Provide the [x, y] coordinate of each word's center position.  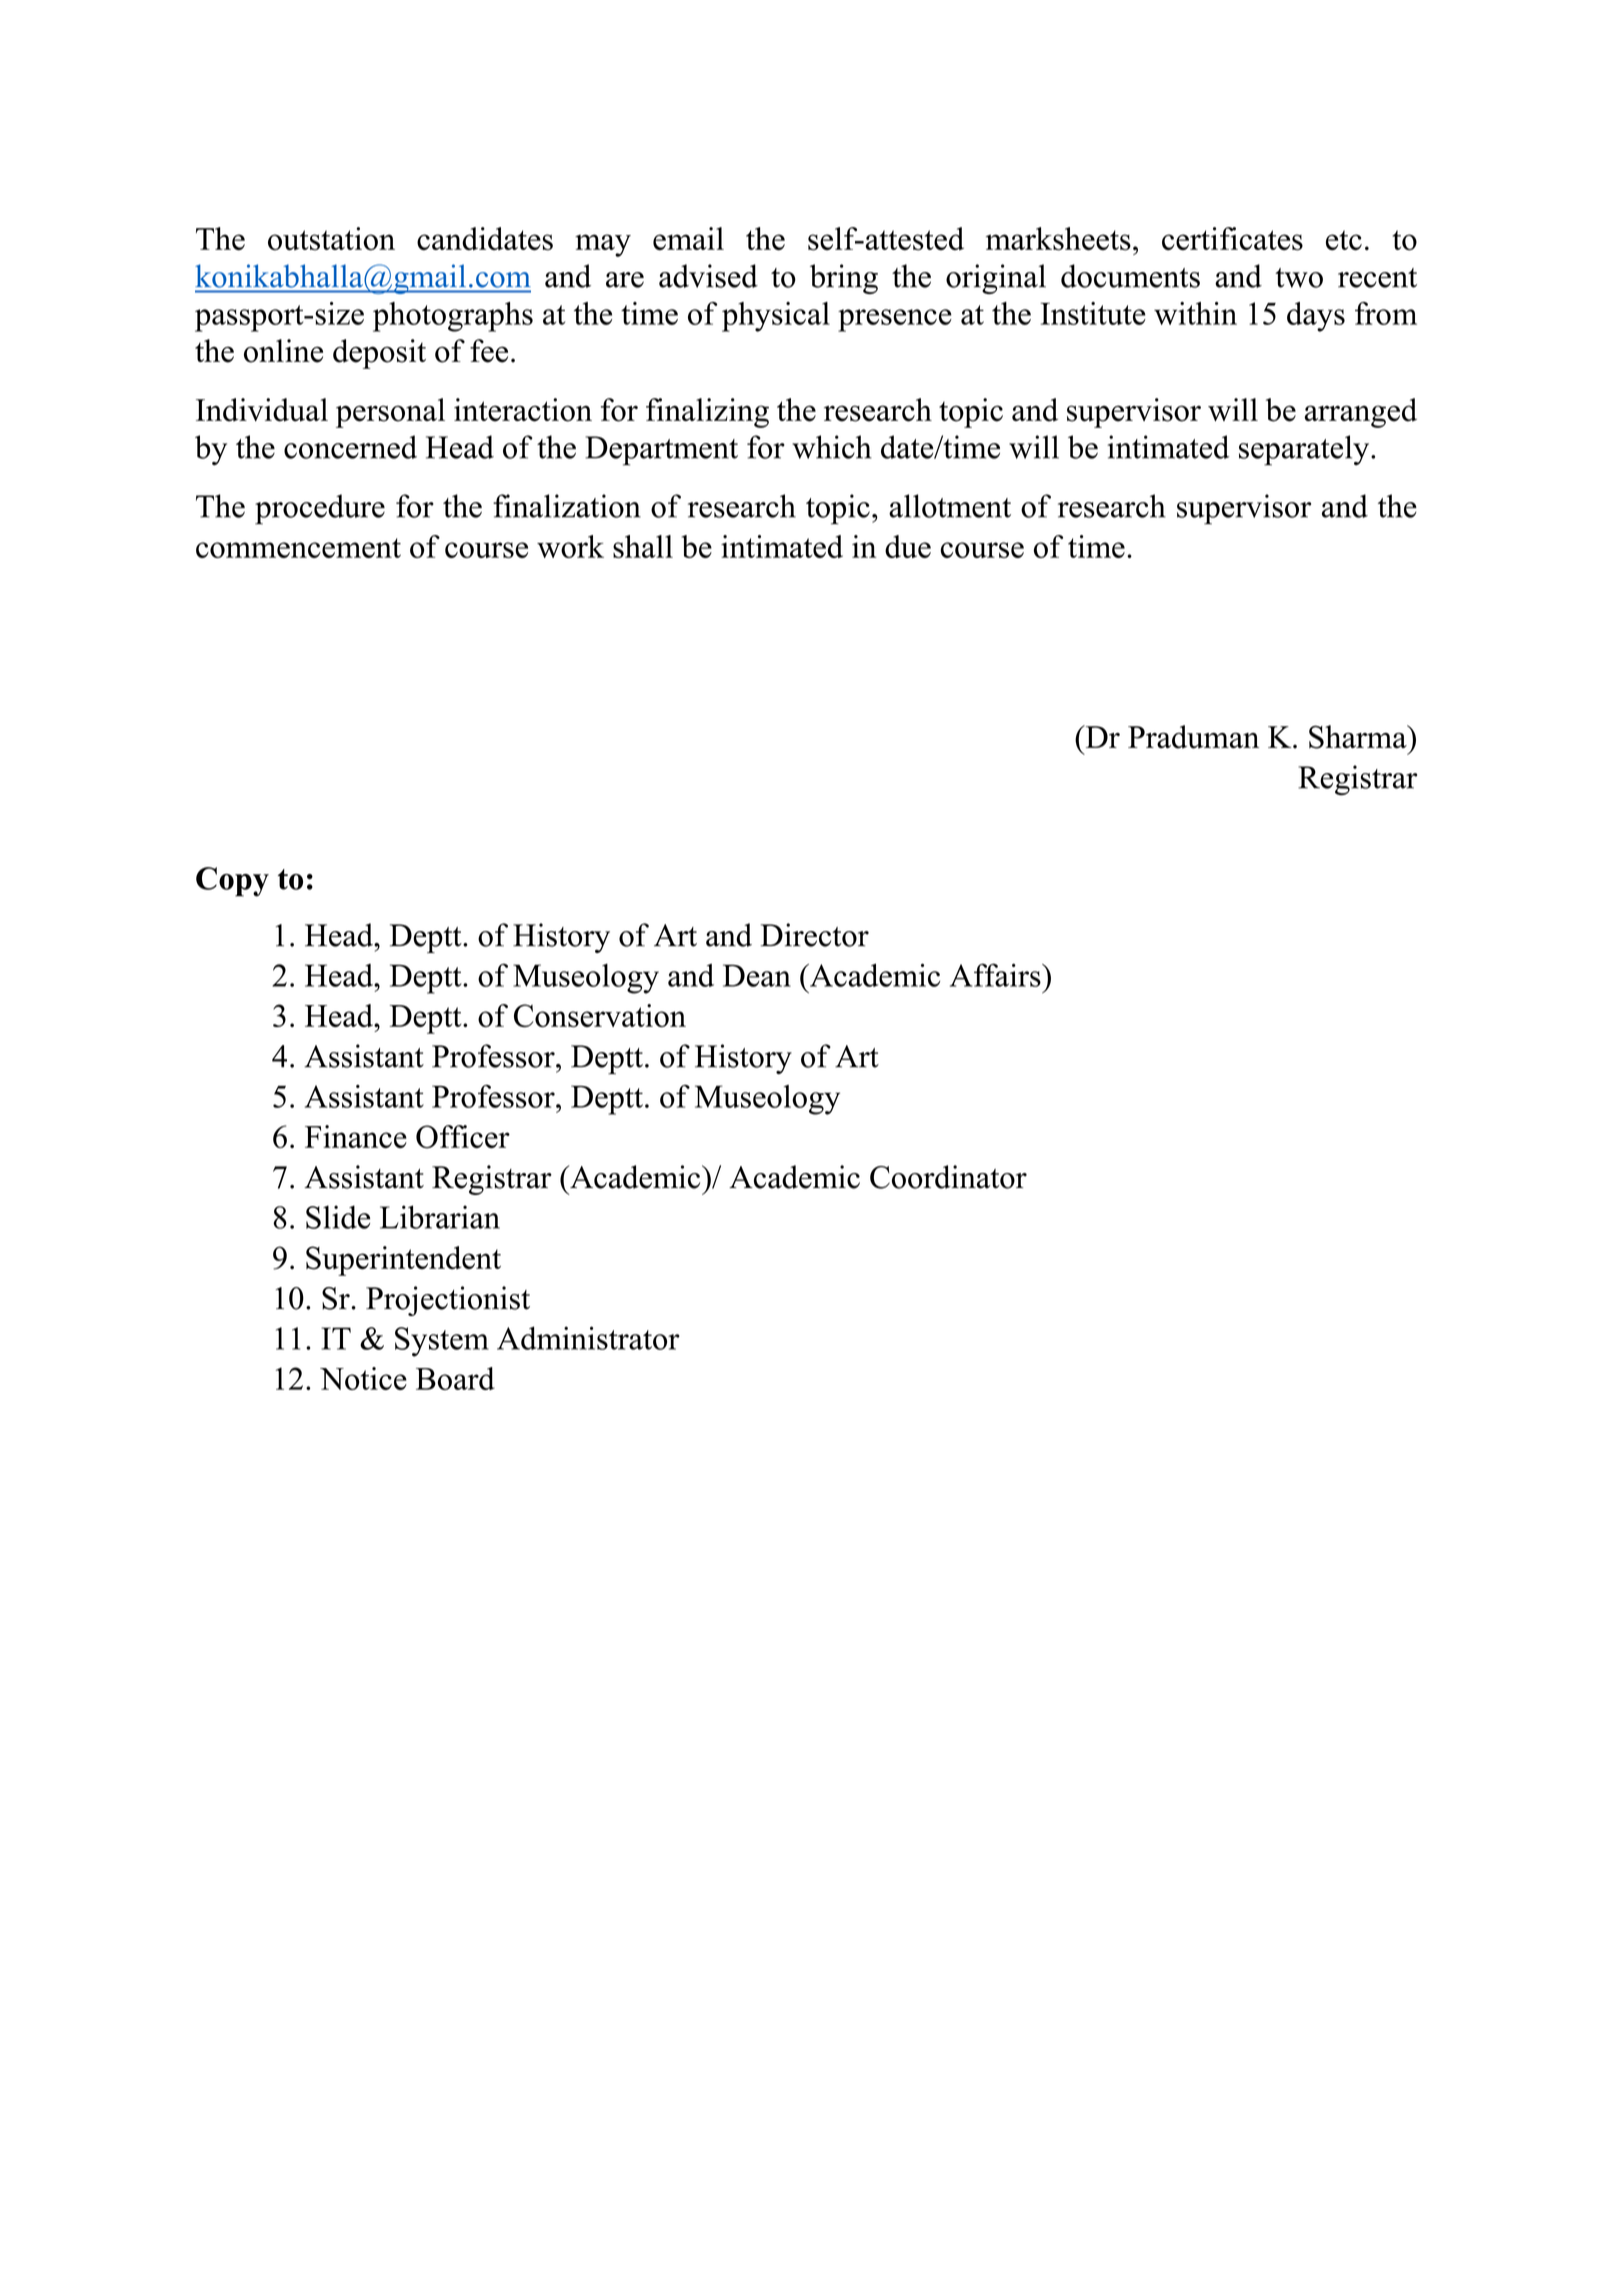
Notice [363, 1378]
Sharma [1359, 737]
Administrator [588, 1338]
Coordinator [948, 1177]
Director [815, 935]
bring [844, 279]
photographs [453, 317]
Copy [232, 882]
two [1299, 278]
